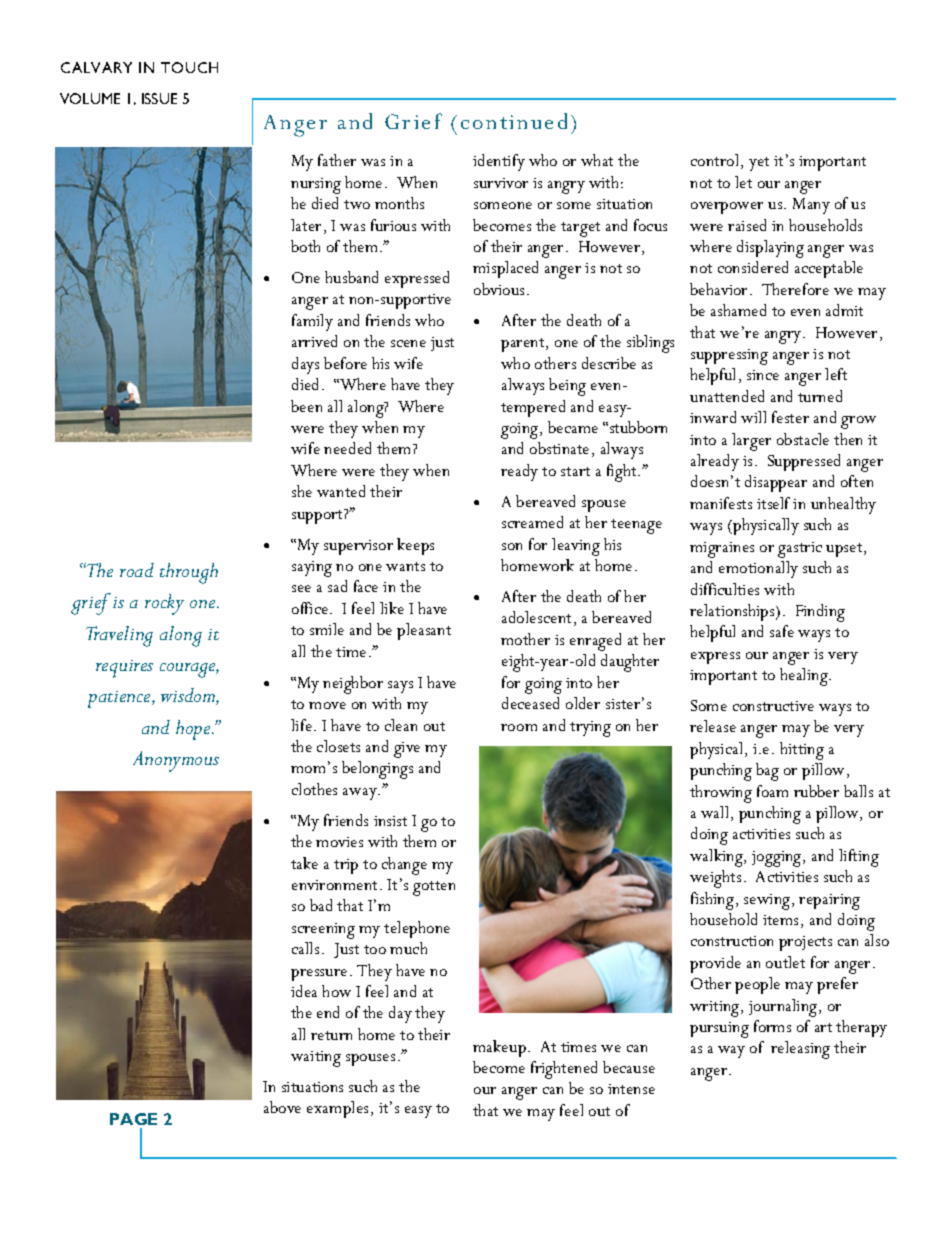 The width and height of the screenshot is (952, 1233). Describe the element at coordinates (759, 164) in the screenshot. I see `yet` at that location.
